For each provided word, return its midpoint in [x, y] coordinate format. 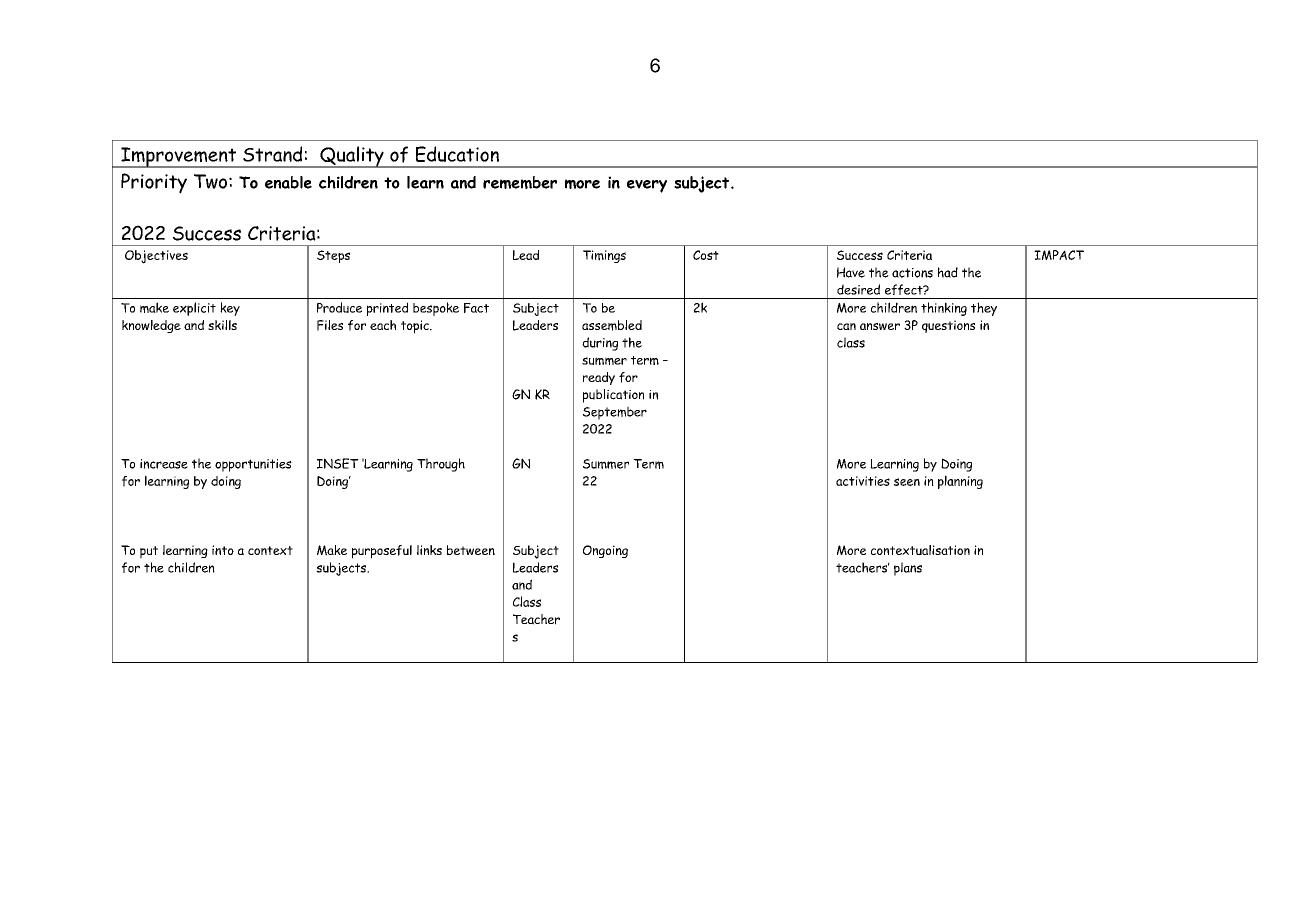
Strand [272, 154]
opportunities [253, 465]
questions [948, 326]
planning [960, 482]
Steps [333, 256]
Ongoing [605, 551]
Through [441, 465]
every [647, 186]
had [948, 272]
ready [599, 378]
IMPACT [1059, 255]
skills [222, 325]
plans [908, 569]
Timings [604, 256]
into [223, 550]
